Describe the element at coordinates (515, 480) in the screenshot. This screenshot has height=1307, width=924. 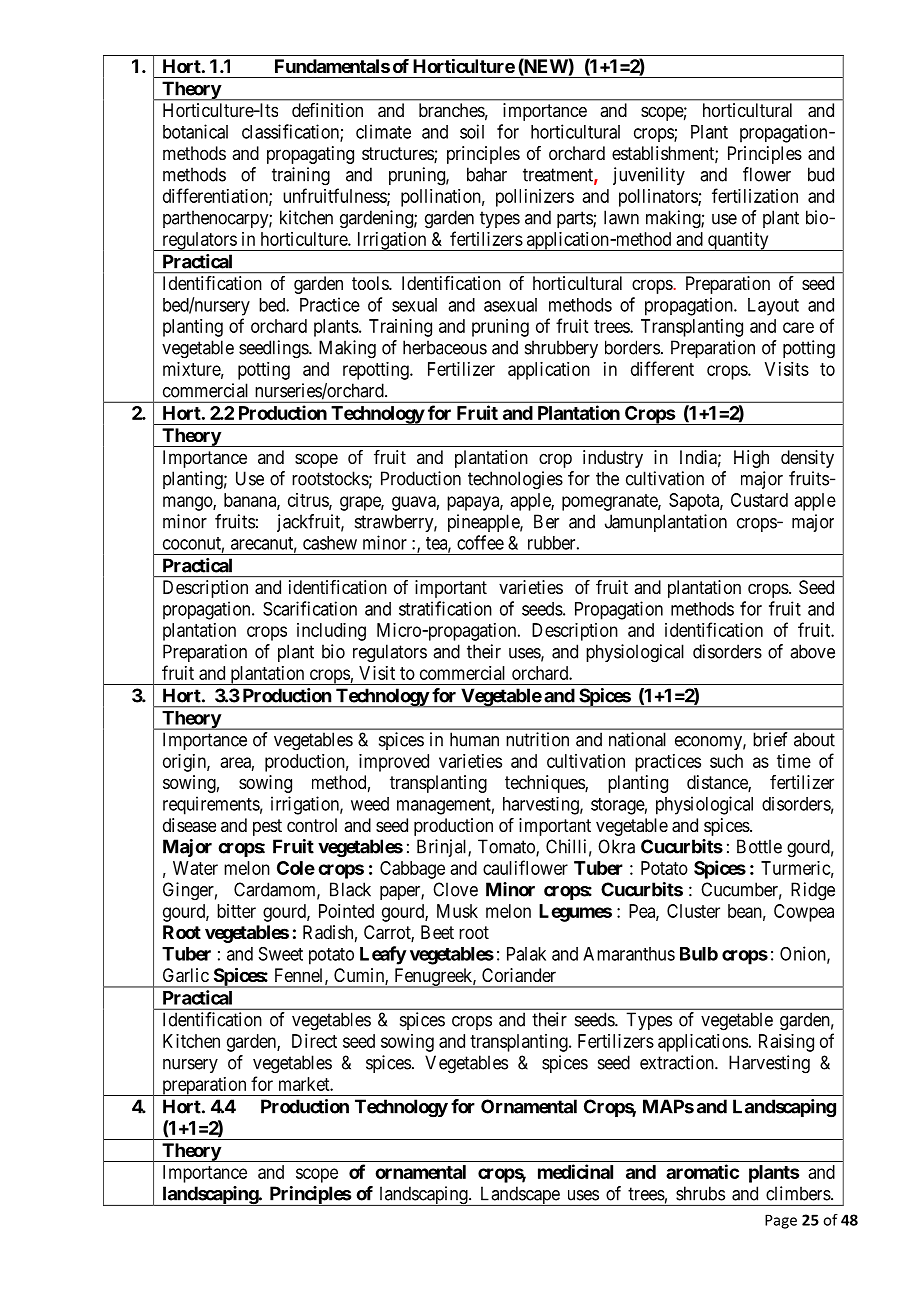
I see `technologies` at that location.
